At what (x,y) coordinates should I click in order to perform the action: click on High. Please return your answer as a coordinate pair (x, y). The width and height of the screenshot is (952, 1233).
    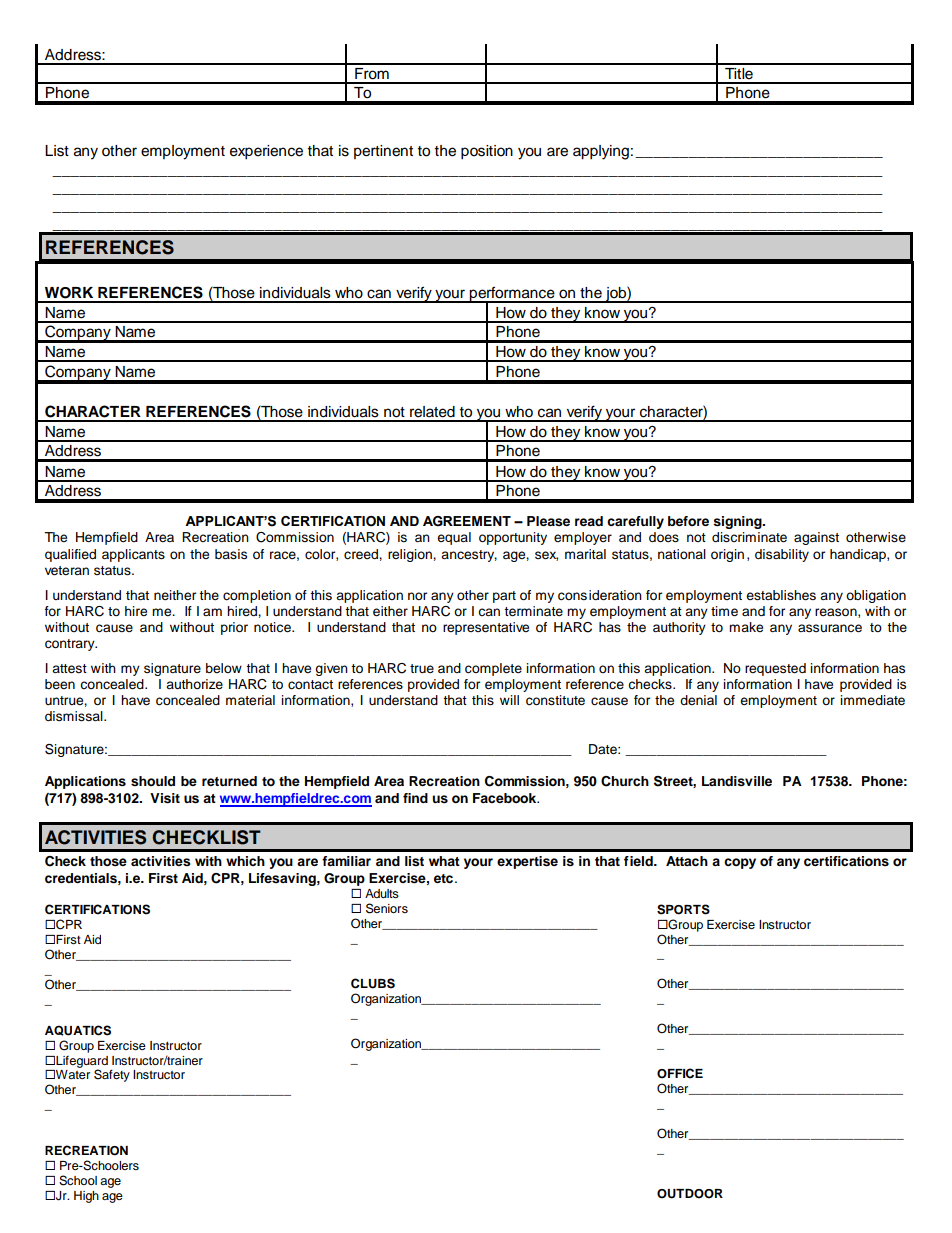
    Looking at the image, I should click on (86, 1197).
